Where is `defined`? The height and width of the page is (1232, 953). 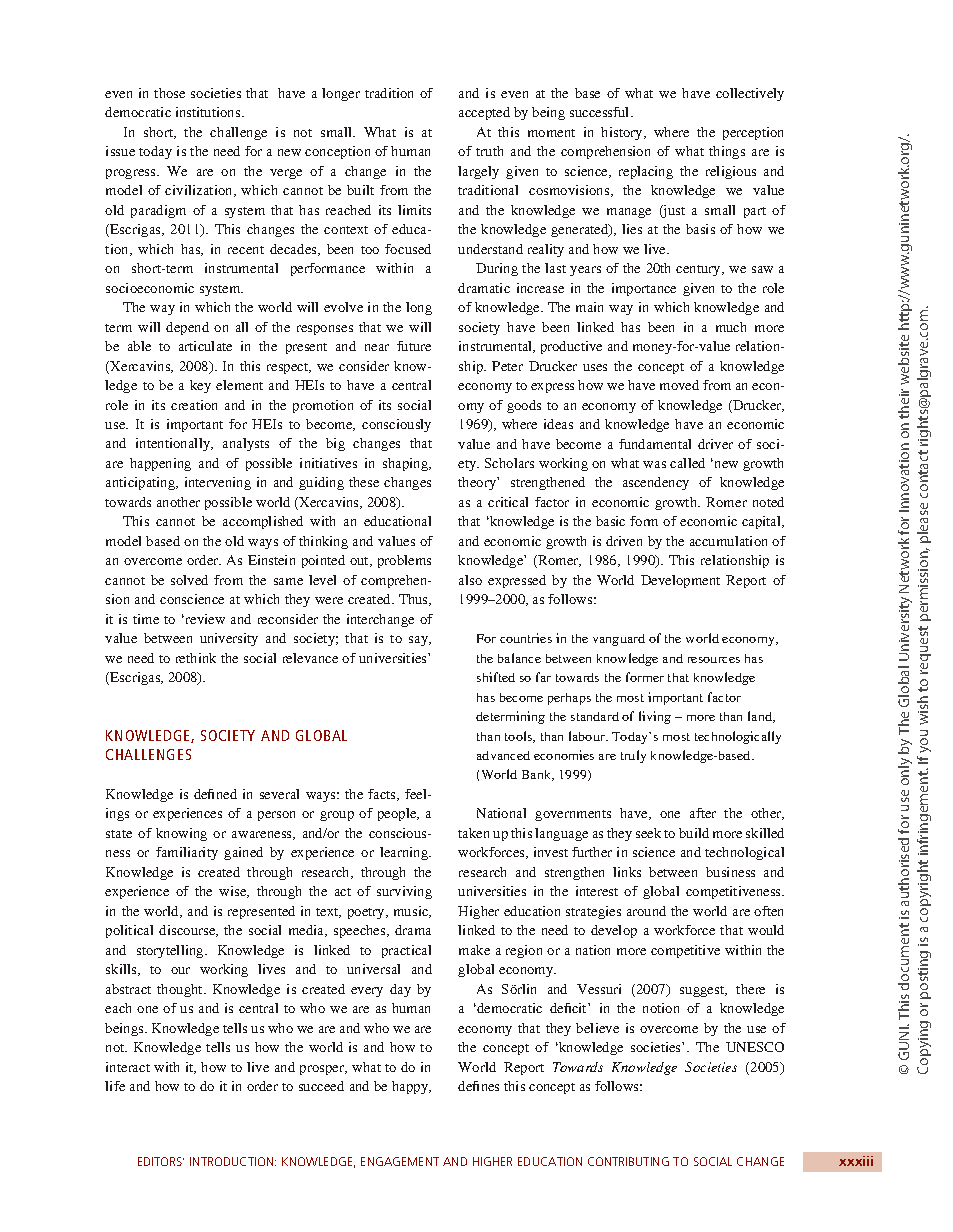 defined is located at coordinates (215, 794).
